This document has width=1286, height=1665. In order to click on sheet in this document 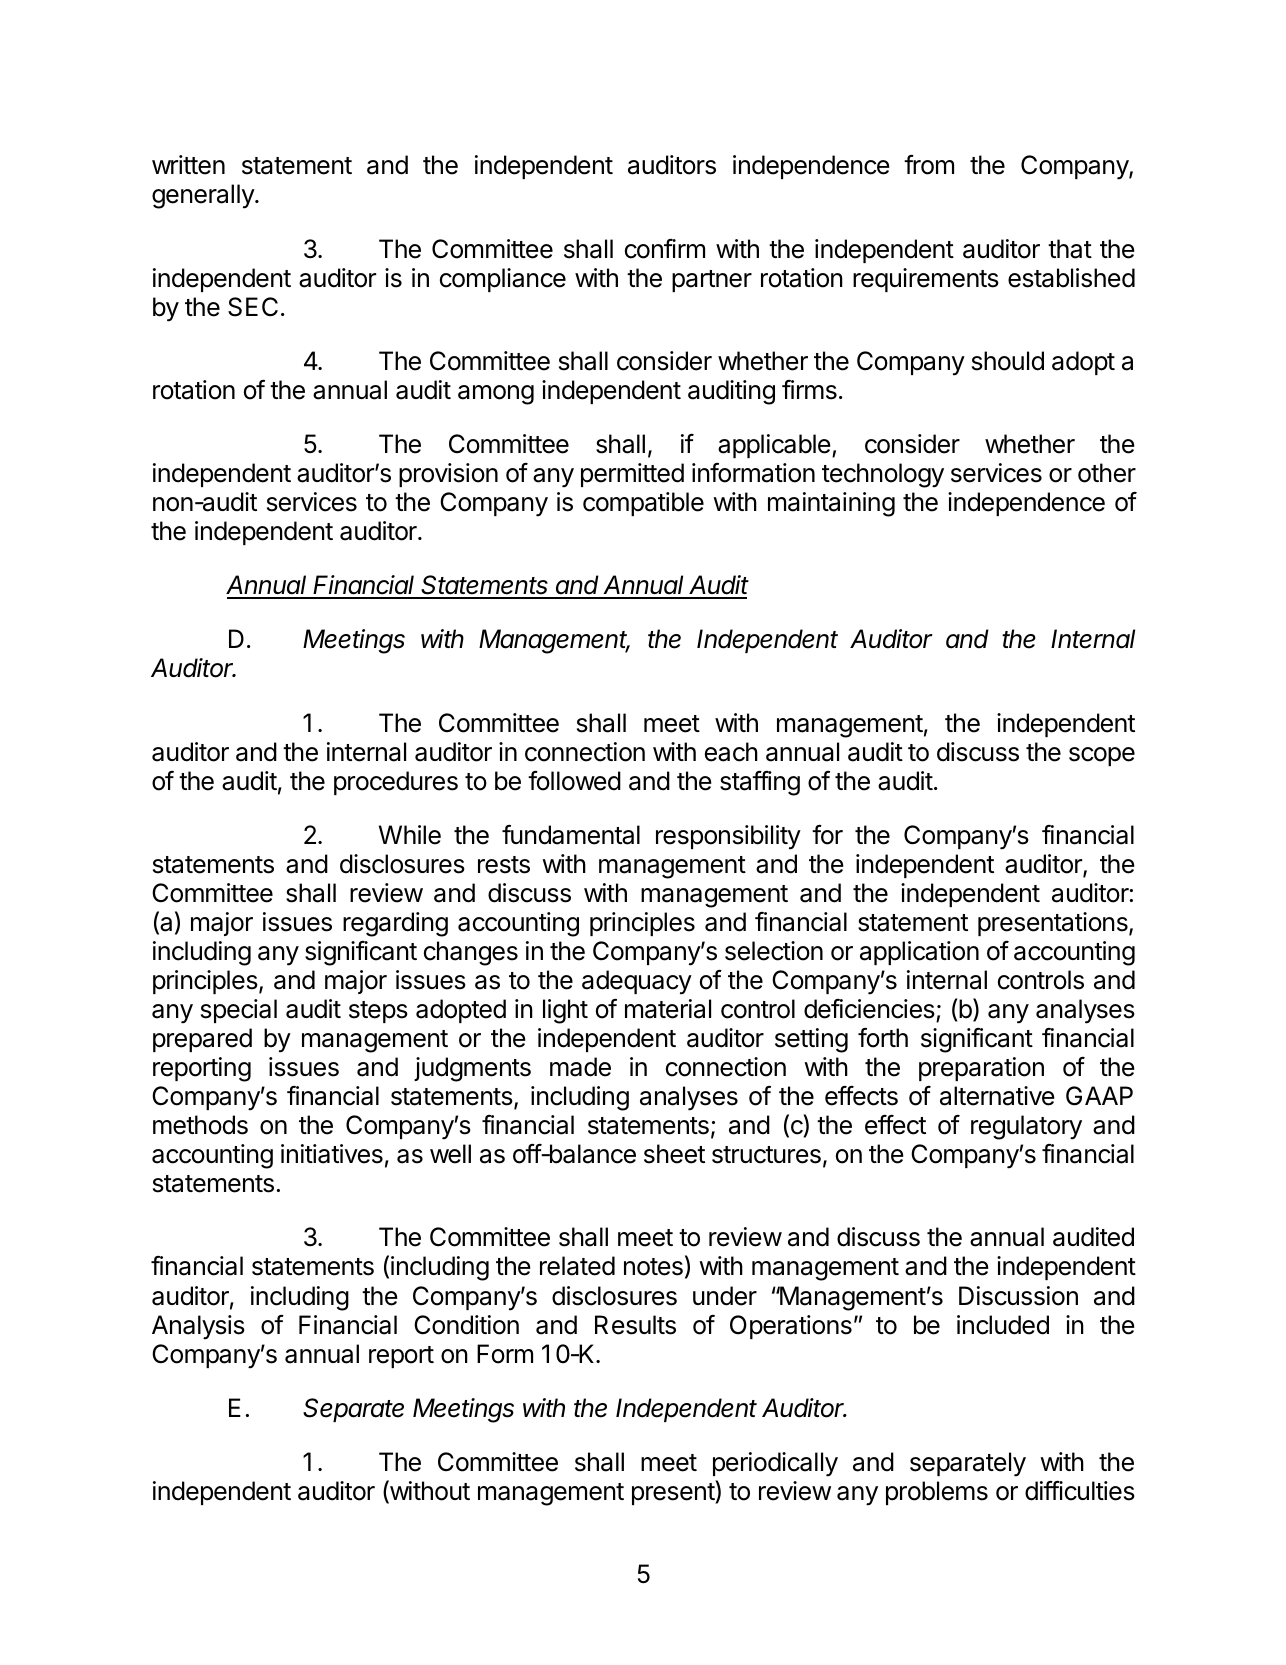, I will do `click(674, 1154)`.
